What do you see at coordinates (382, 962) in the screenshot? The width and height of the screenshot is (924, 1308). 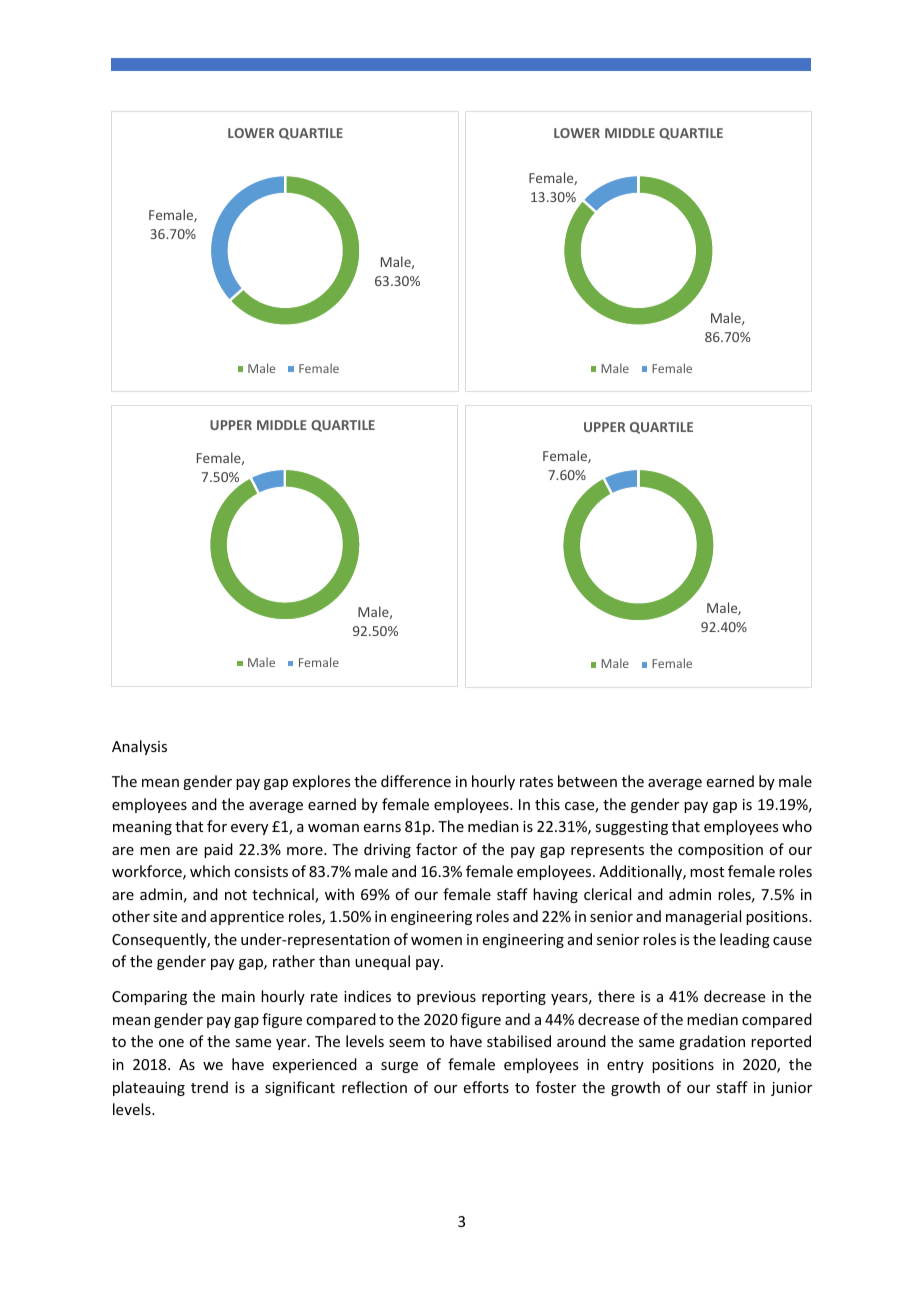 I see `unequal` at bounding box center [382, 962].
